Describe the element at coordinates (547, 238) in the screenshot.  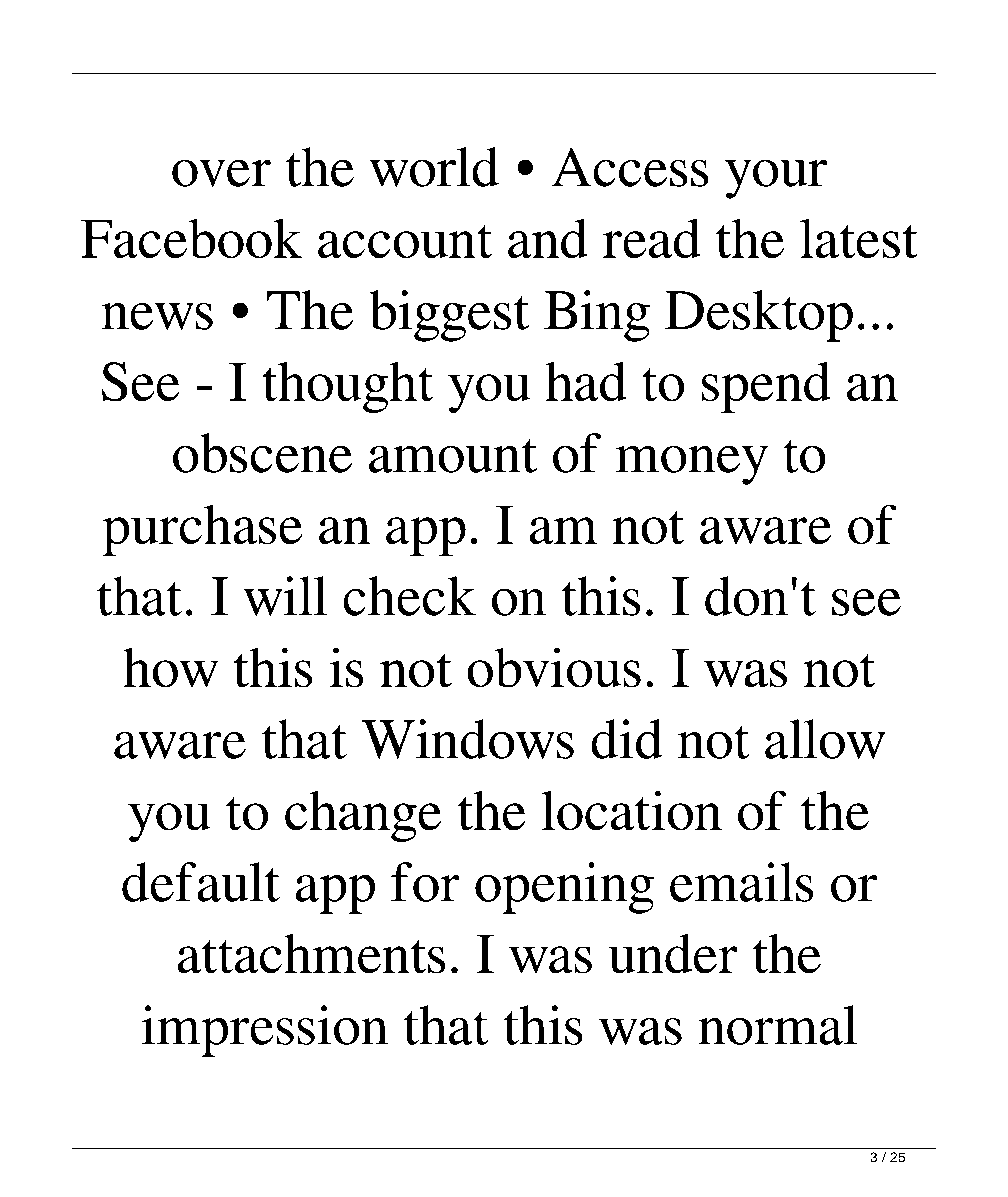
I see `and` at that location.
